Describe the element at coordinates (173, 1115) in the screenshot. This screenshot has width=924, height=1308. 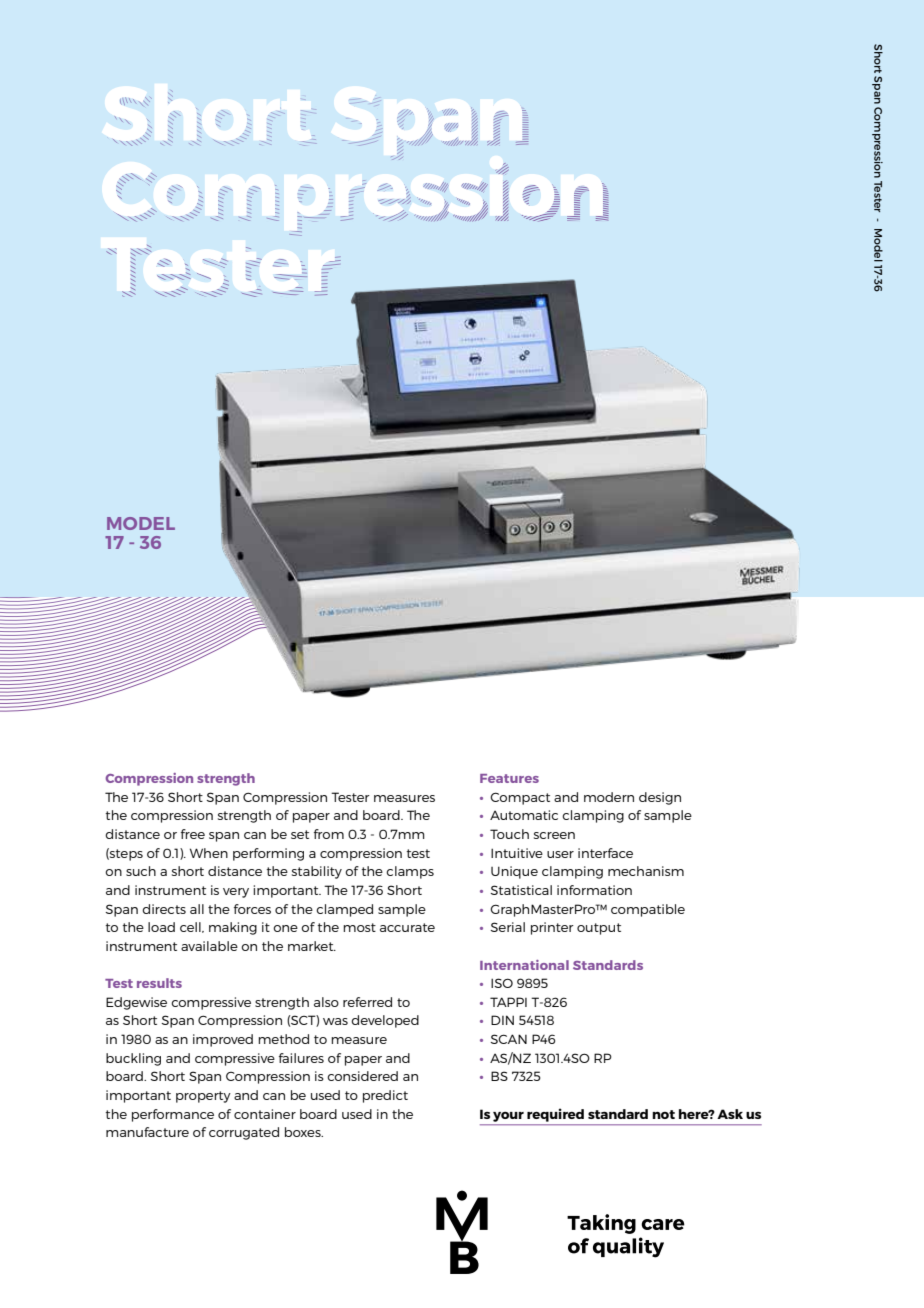
I see `performance` at that location.
